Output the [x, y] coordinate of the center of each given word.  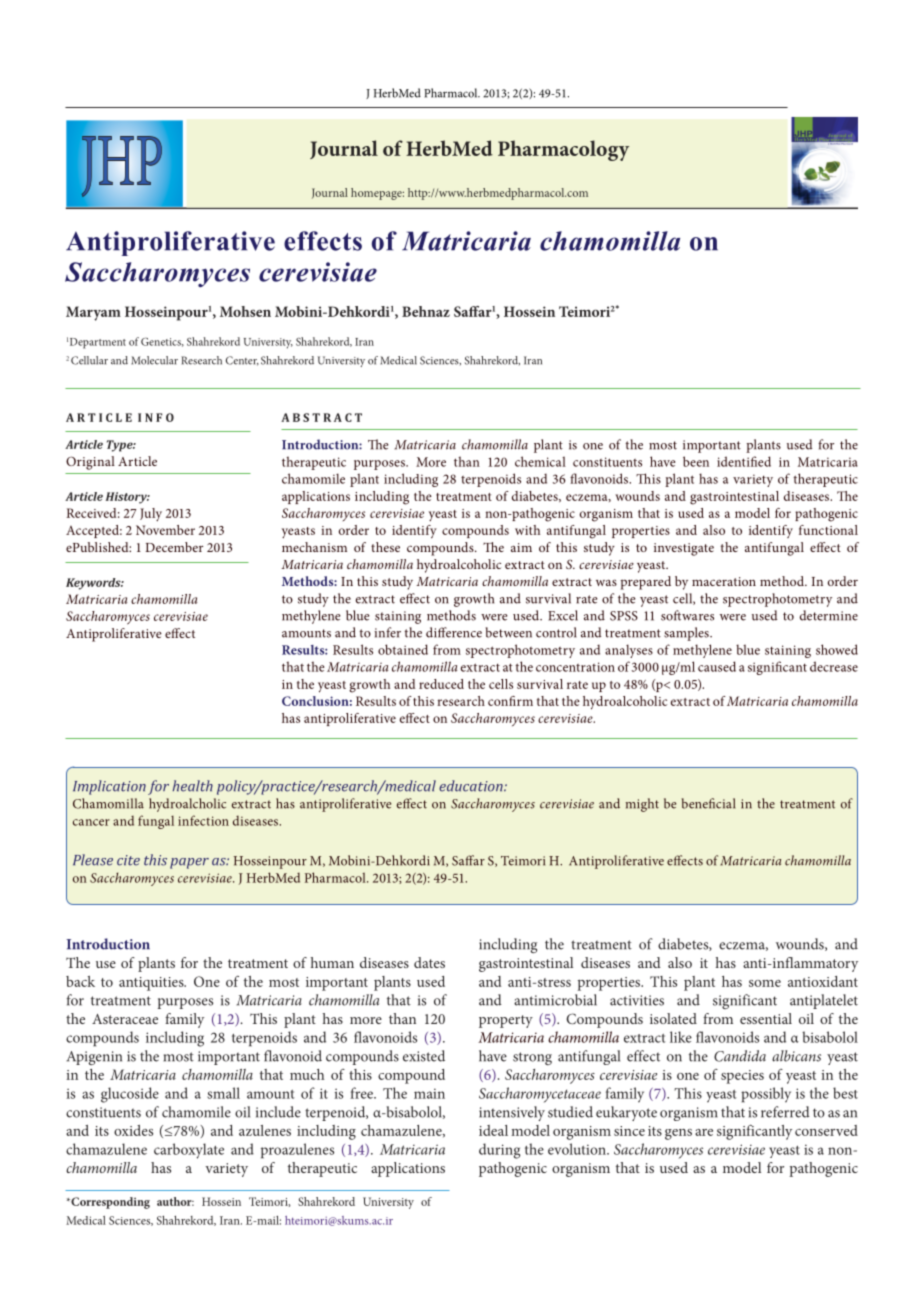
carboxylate [189, 1151]
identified [744, 461]
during [499, 1151]
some [765, 983]
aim [521, 547]
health [193, 786]
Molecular [154, 360]
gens [678, 1134]
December [174, 547]
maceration [724, 581]
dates [429, 962]
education [472, 786]
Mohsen [245, 311]
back [80, 981]
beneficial [708, 803]
